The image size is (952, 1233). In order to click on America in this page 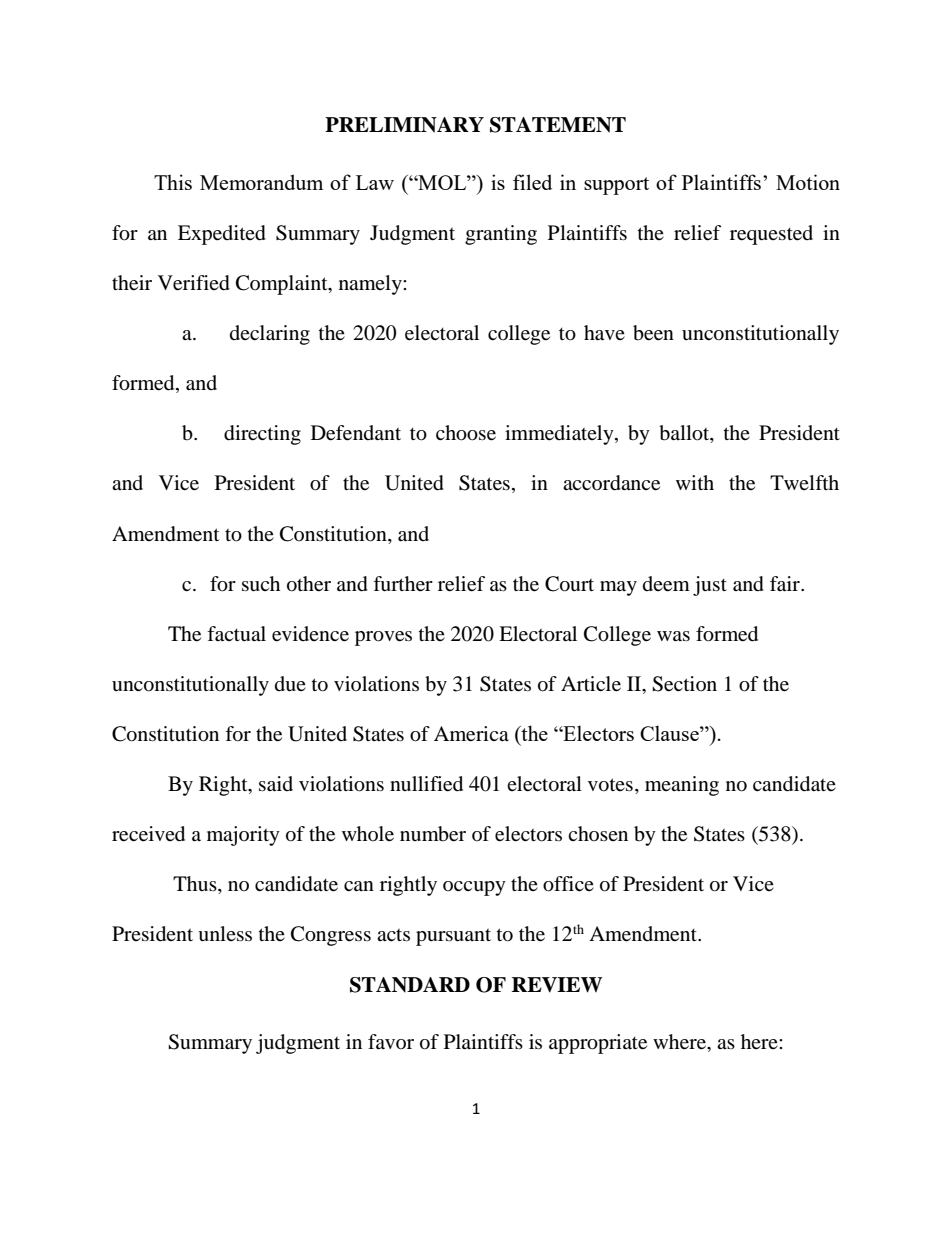, I will do `click(471, 734)`.
